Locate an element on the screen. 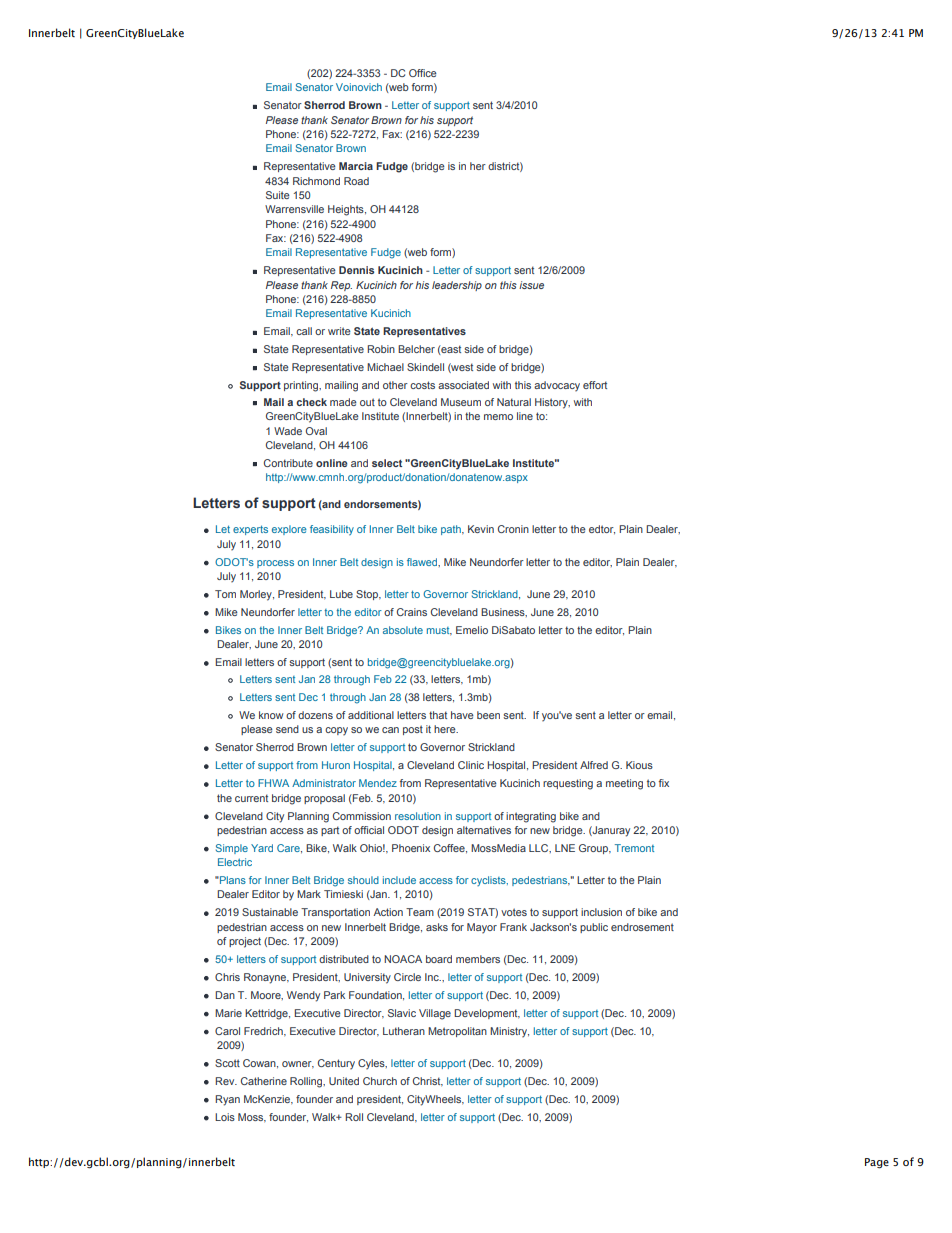 This screenshot has height=1233, width=952. Voinovich is located at coordinates (359, 87).
